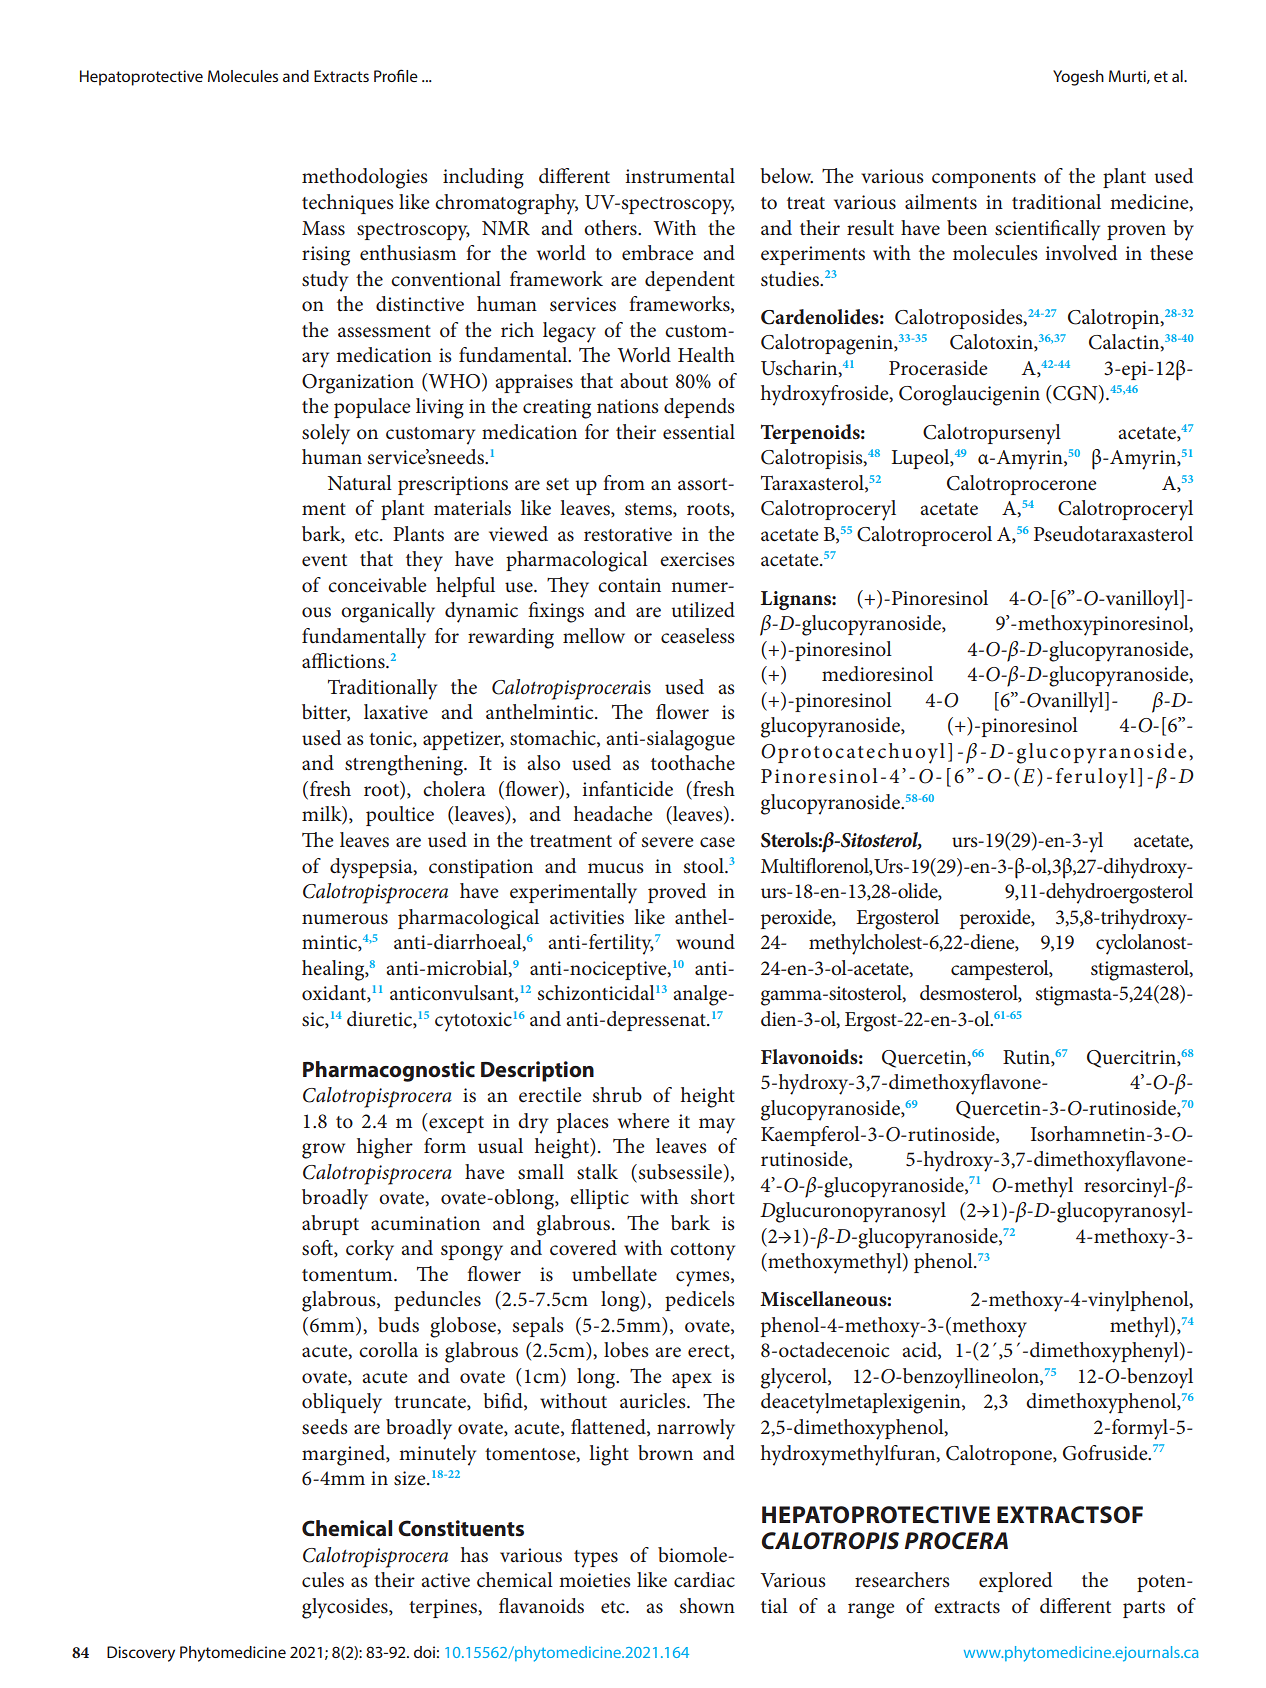 This page has height=1688, width=1266. I want to click on methodologies, so click(365, 178).
